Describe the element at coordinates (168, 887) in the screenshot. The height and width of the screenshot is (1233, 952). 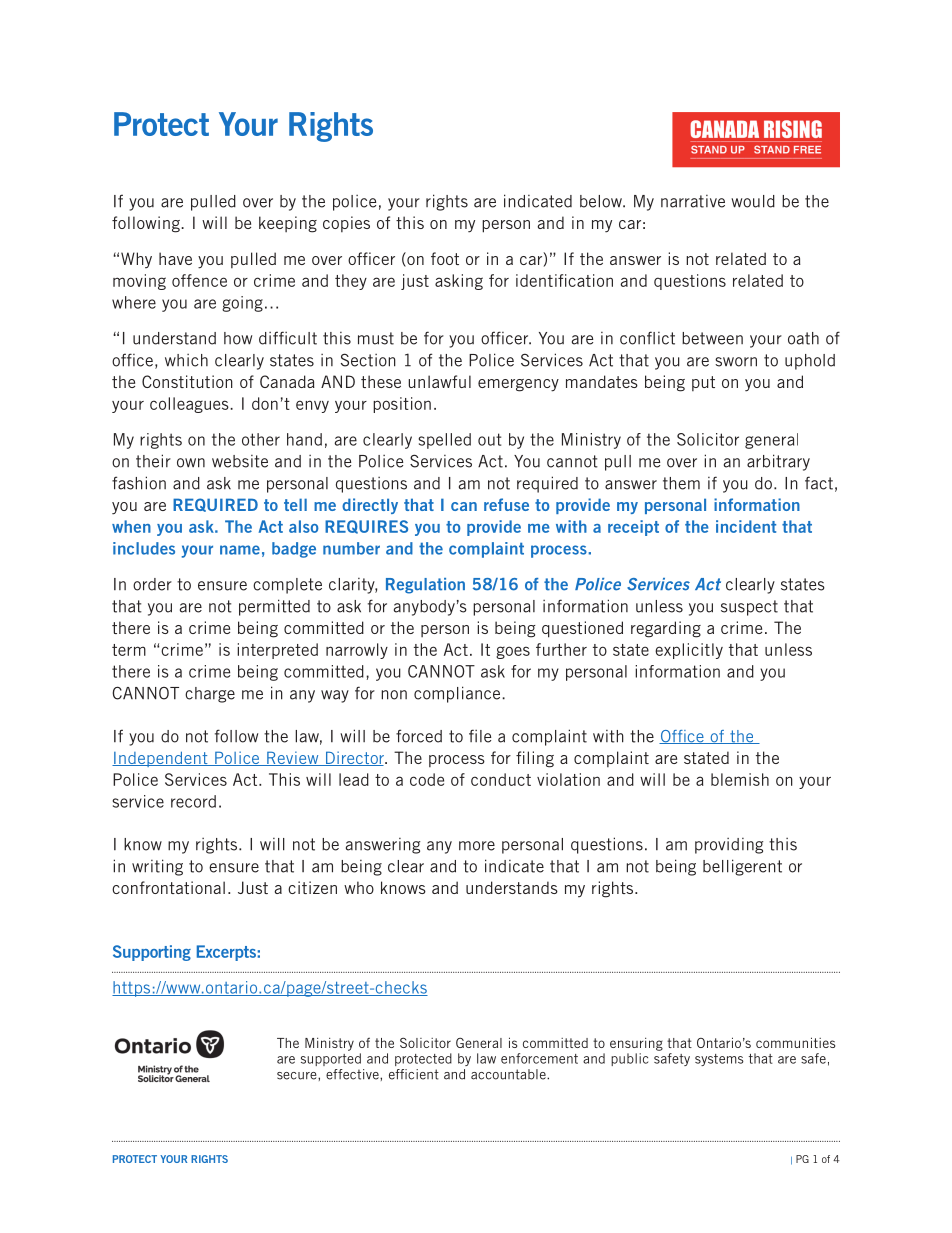
I see `confrontational` at that location.
